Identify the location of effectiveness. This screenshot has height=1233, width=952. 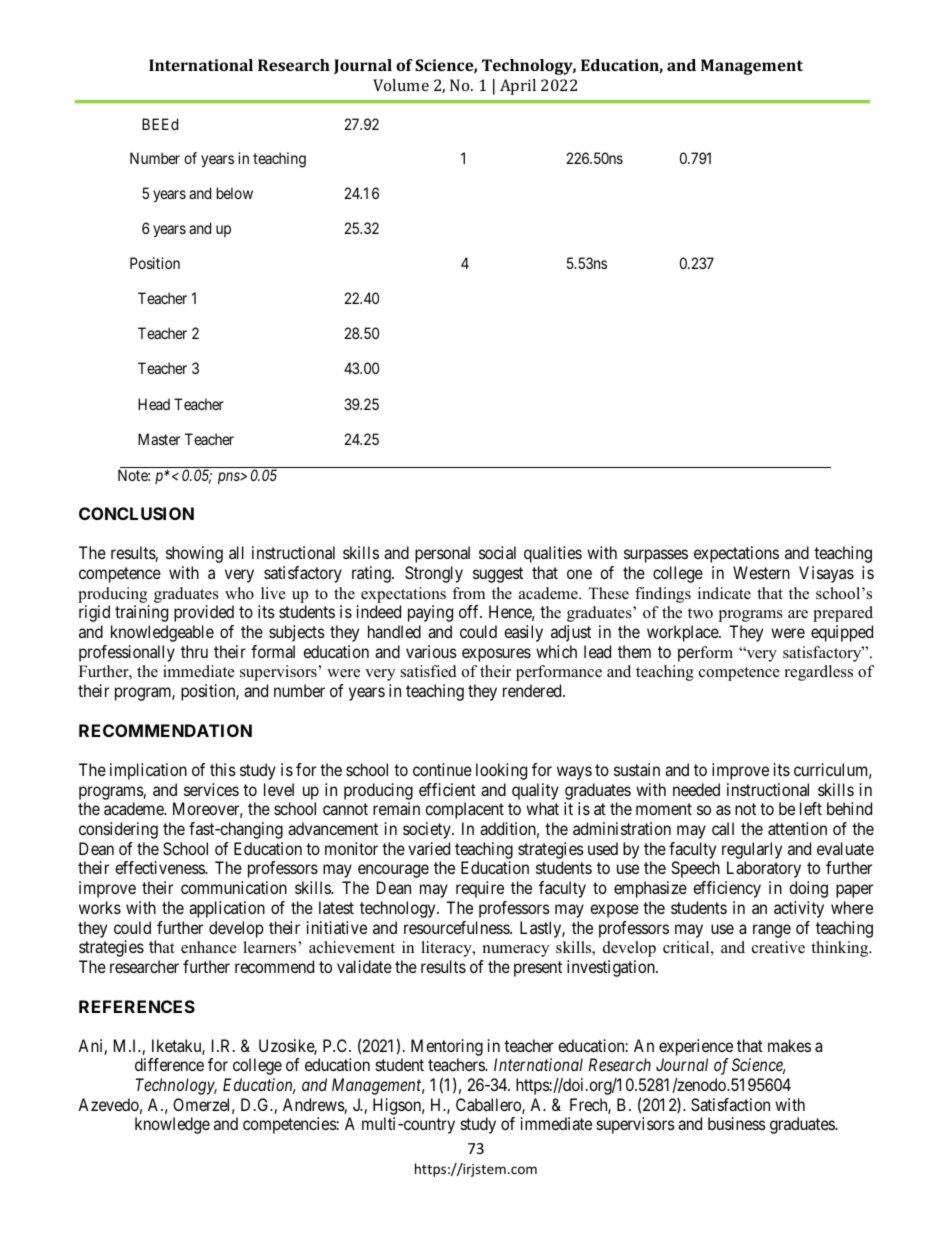
(160, 867).
